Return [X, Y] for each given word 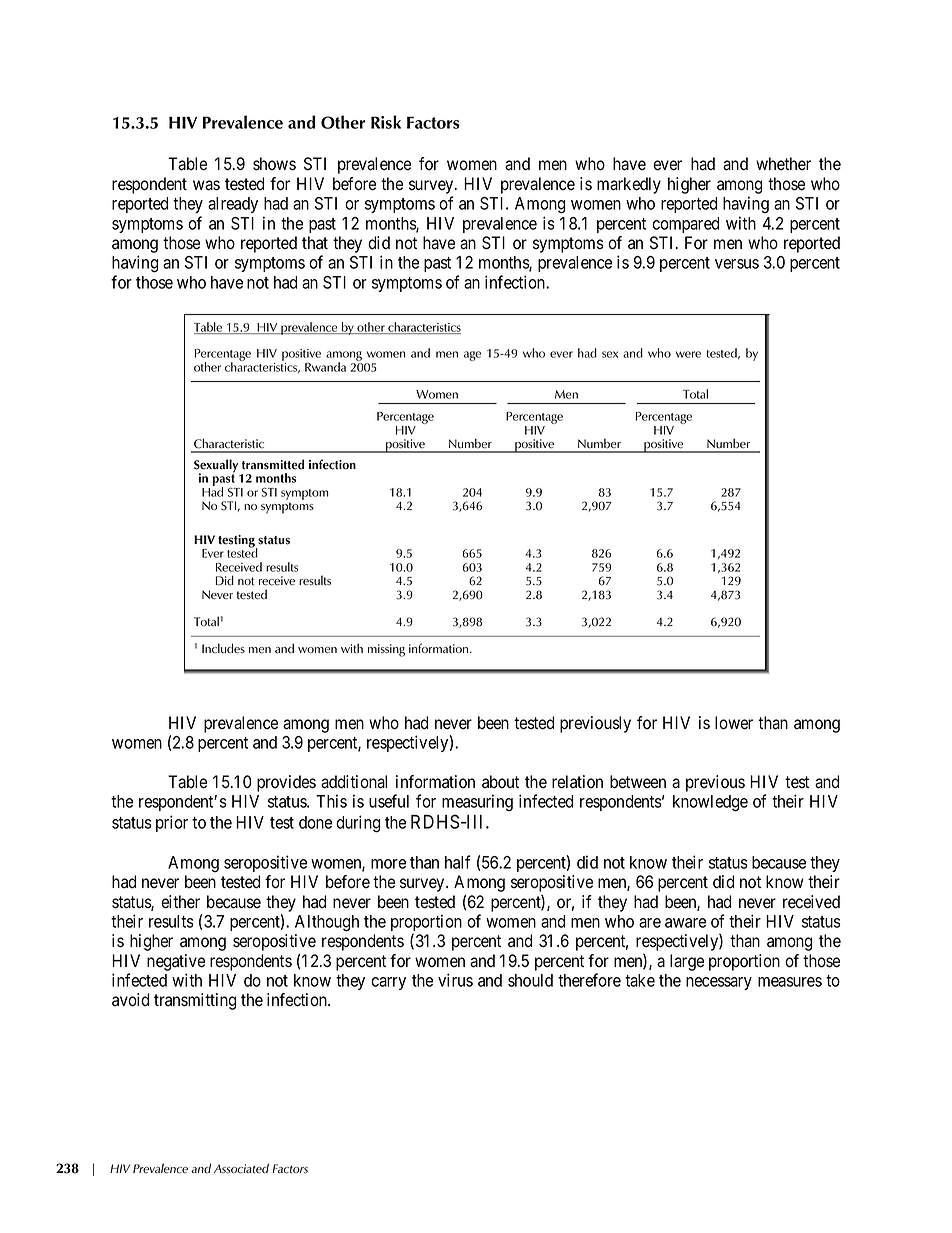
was [206, 185]
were [688, 354]
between [638, 782]
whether [783, 164]
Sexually [216, 467]
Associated [241, 1168]
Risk [386, 122]
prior [172, 823]
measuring [477, 802]
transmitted [273, 464]
